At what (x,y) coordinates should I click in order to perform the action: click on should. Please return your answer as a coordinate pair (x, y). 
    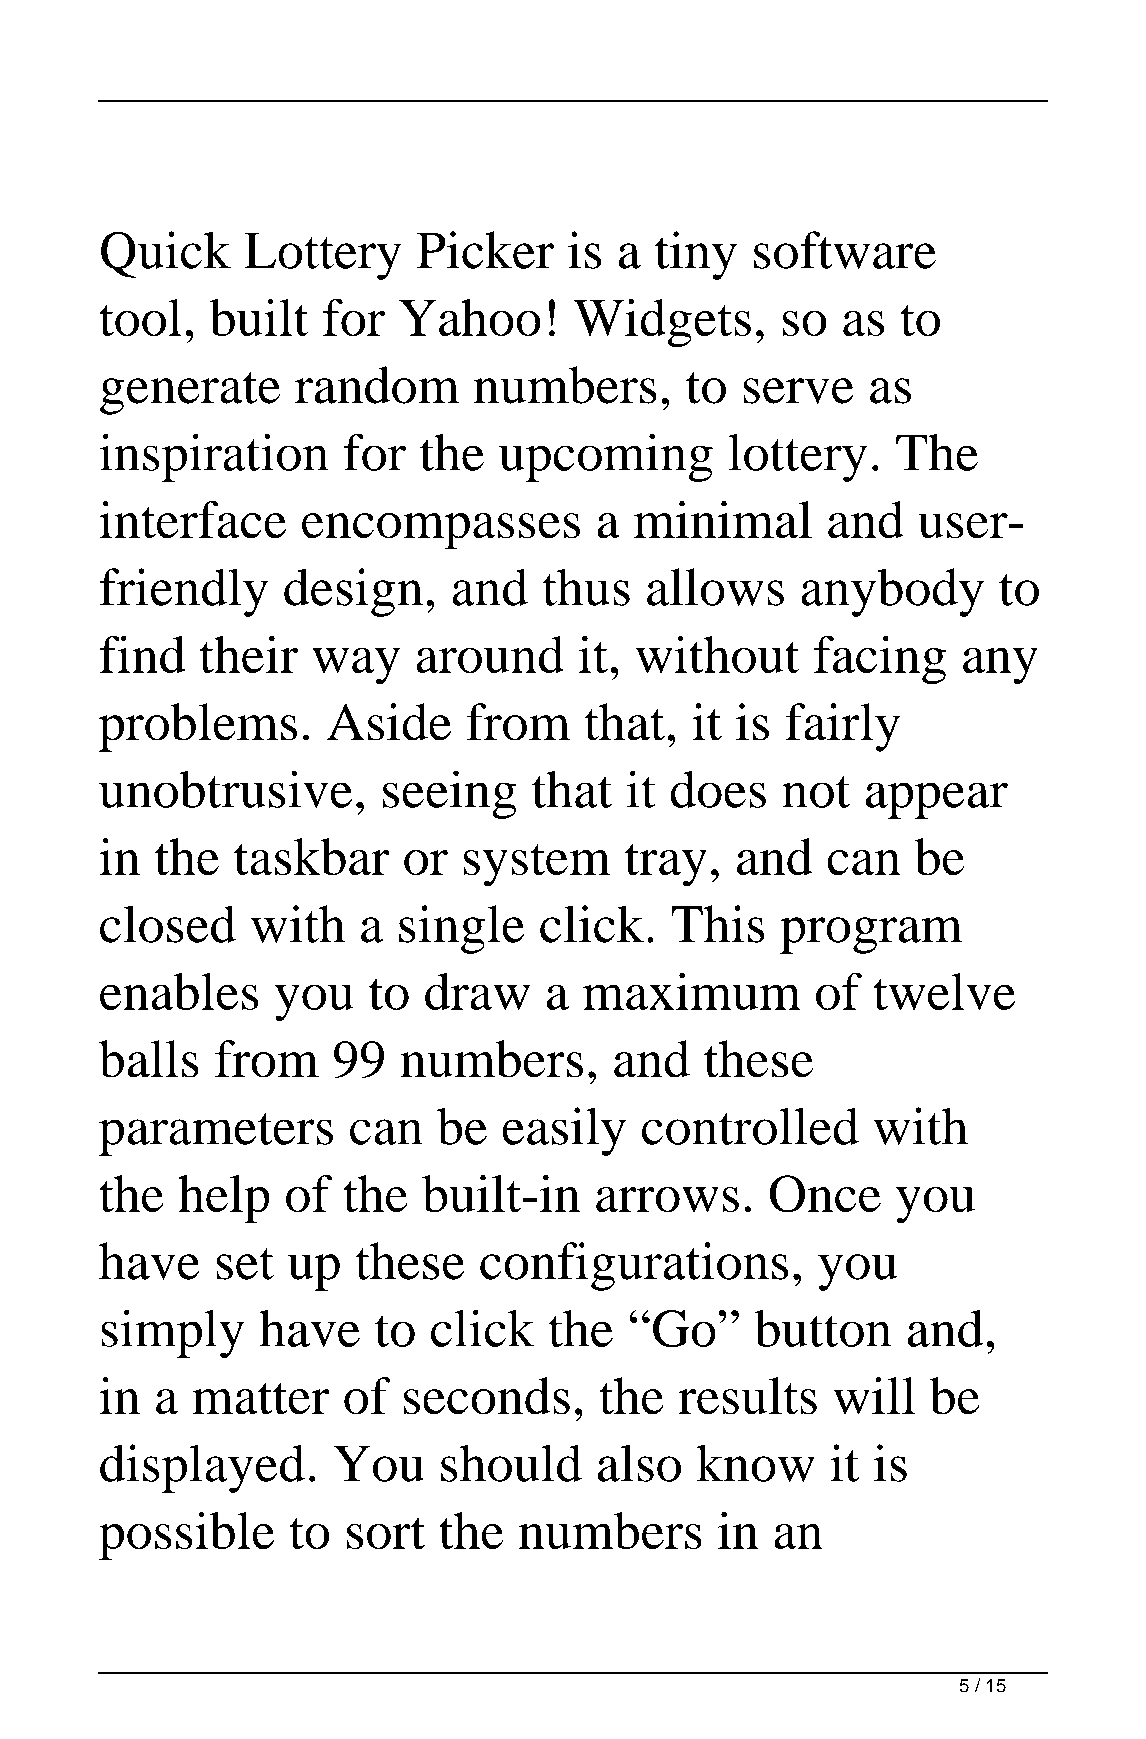
    Looking at the image, I should click on (511, 1463).
